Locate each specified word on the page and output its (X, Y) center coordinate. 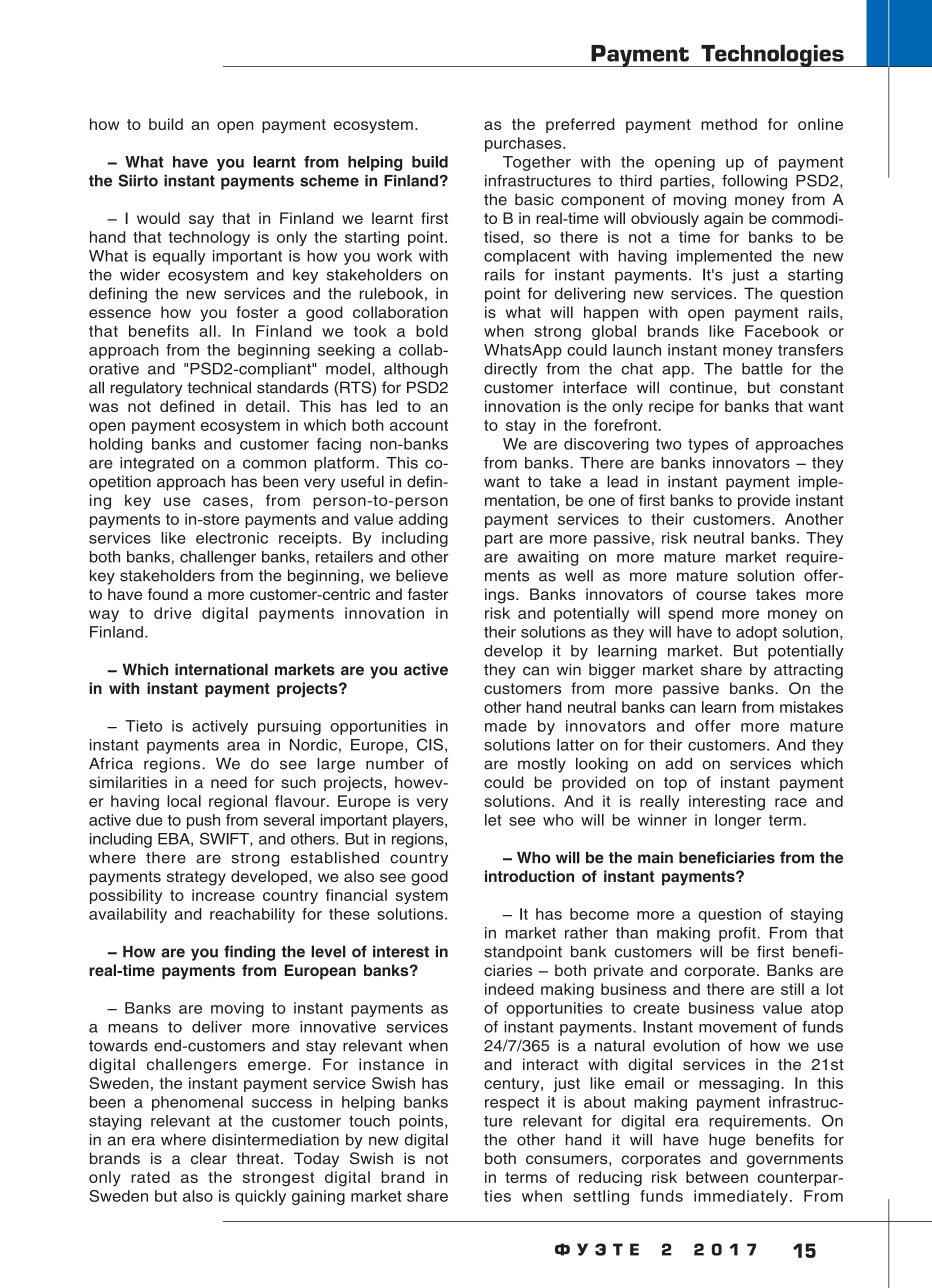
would (158, 218)
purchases (524, 144)
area (243, 746)
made (506, 726)
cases (225, 501)
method (729, 124)
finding (249, 953)
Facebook (782, 331)
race (791, 802)
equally (179, 257)
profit (738, 934)
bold (432, 331)
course (721, 595)
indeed (509, 989)
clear (209, 1158)
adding (423, 520)
